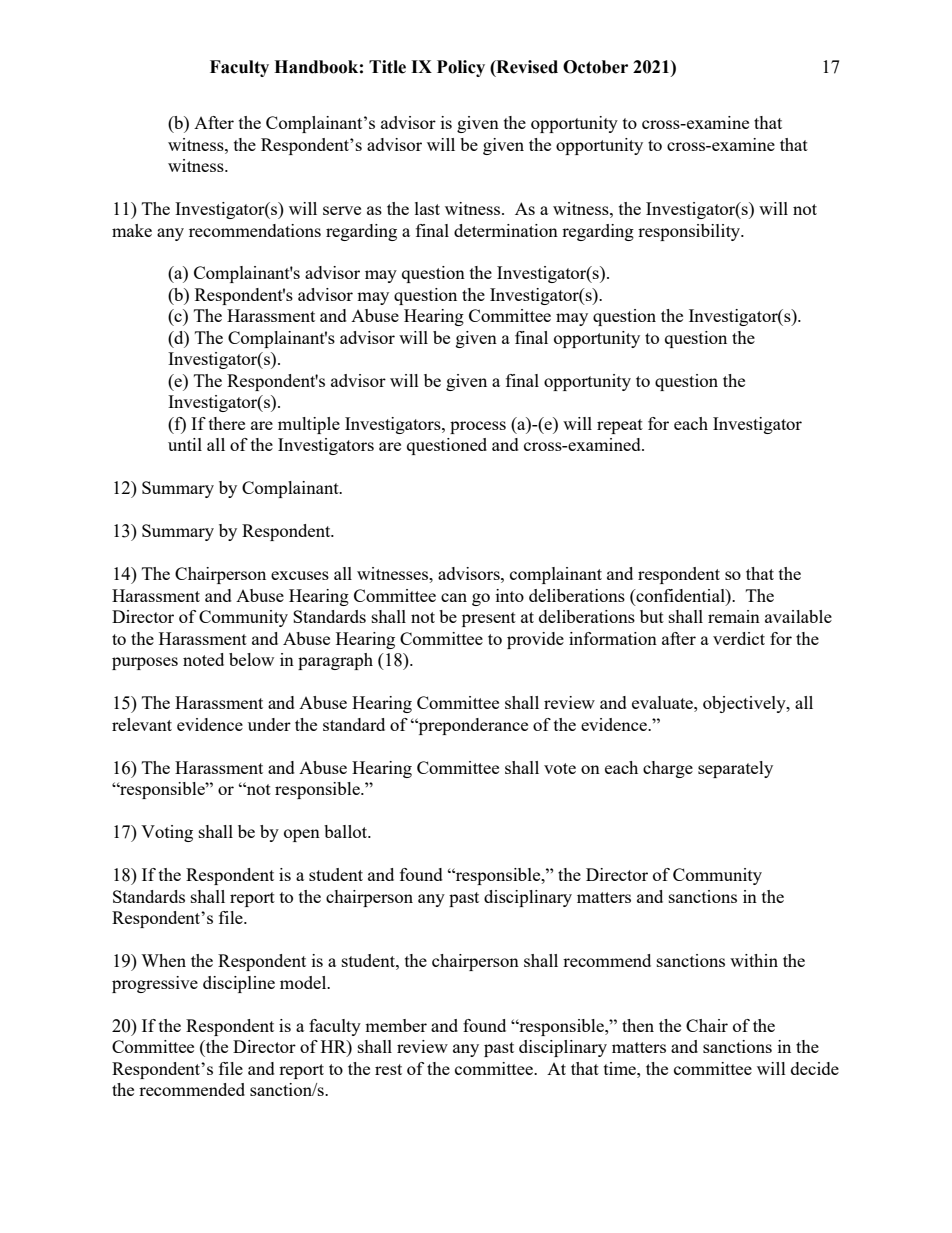  I want to click on October, so click(595, 67).
